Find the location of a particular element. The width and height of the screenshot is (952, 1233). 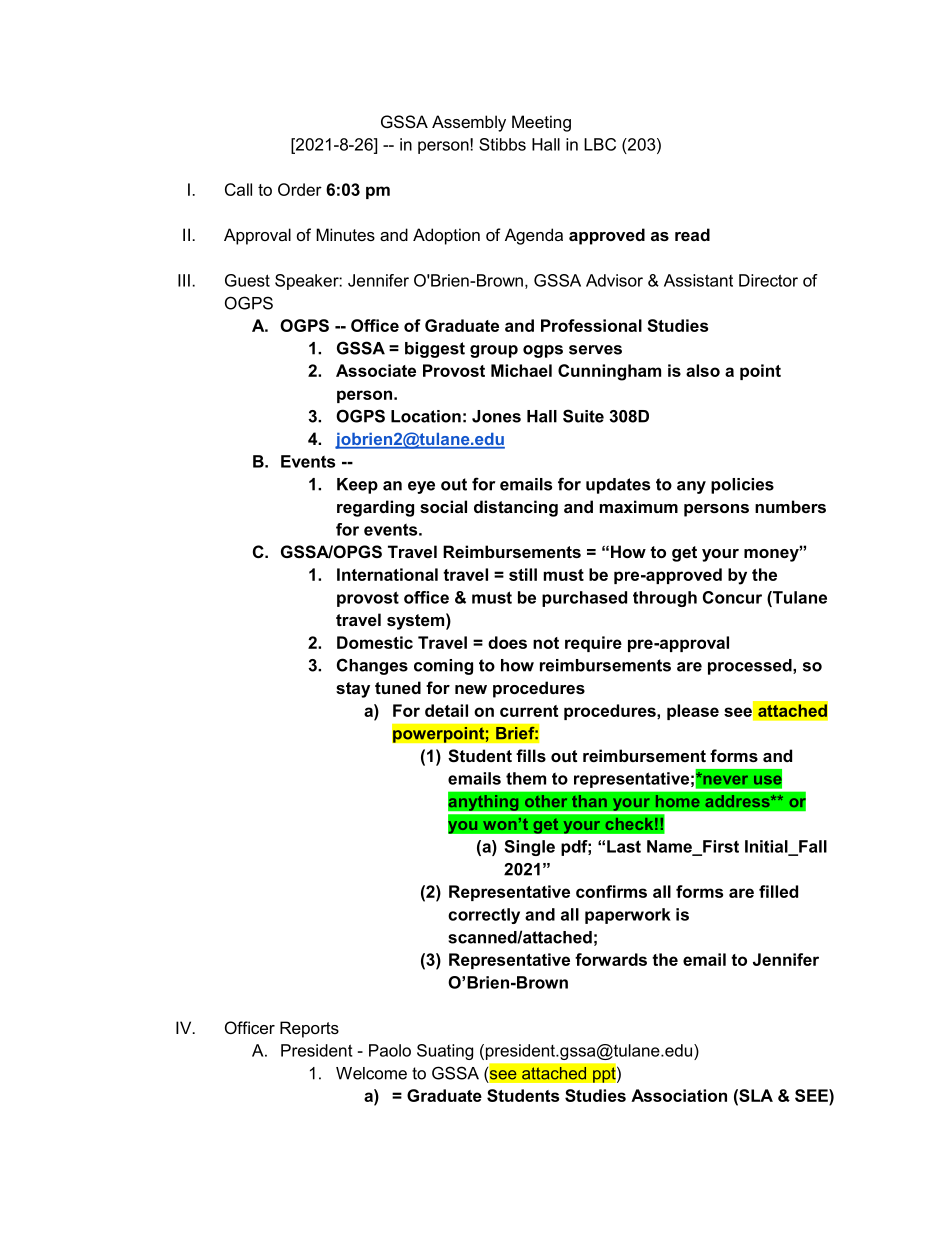

read is located at coordinates (692, 234).
